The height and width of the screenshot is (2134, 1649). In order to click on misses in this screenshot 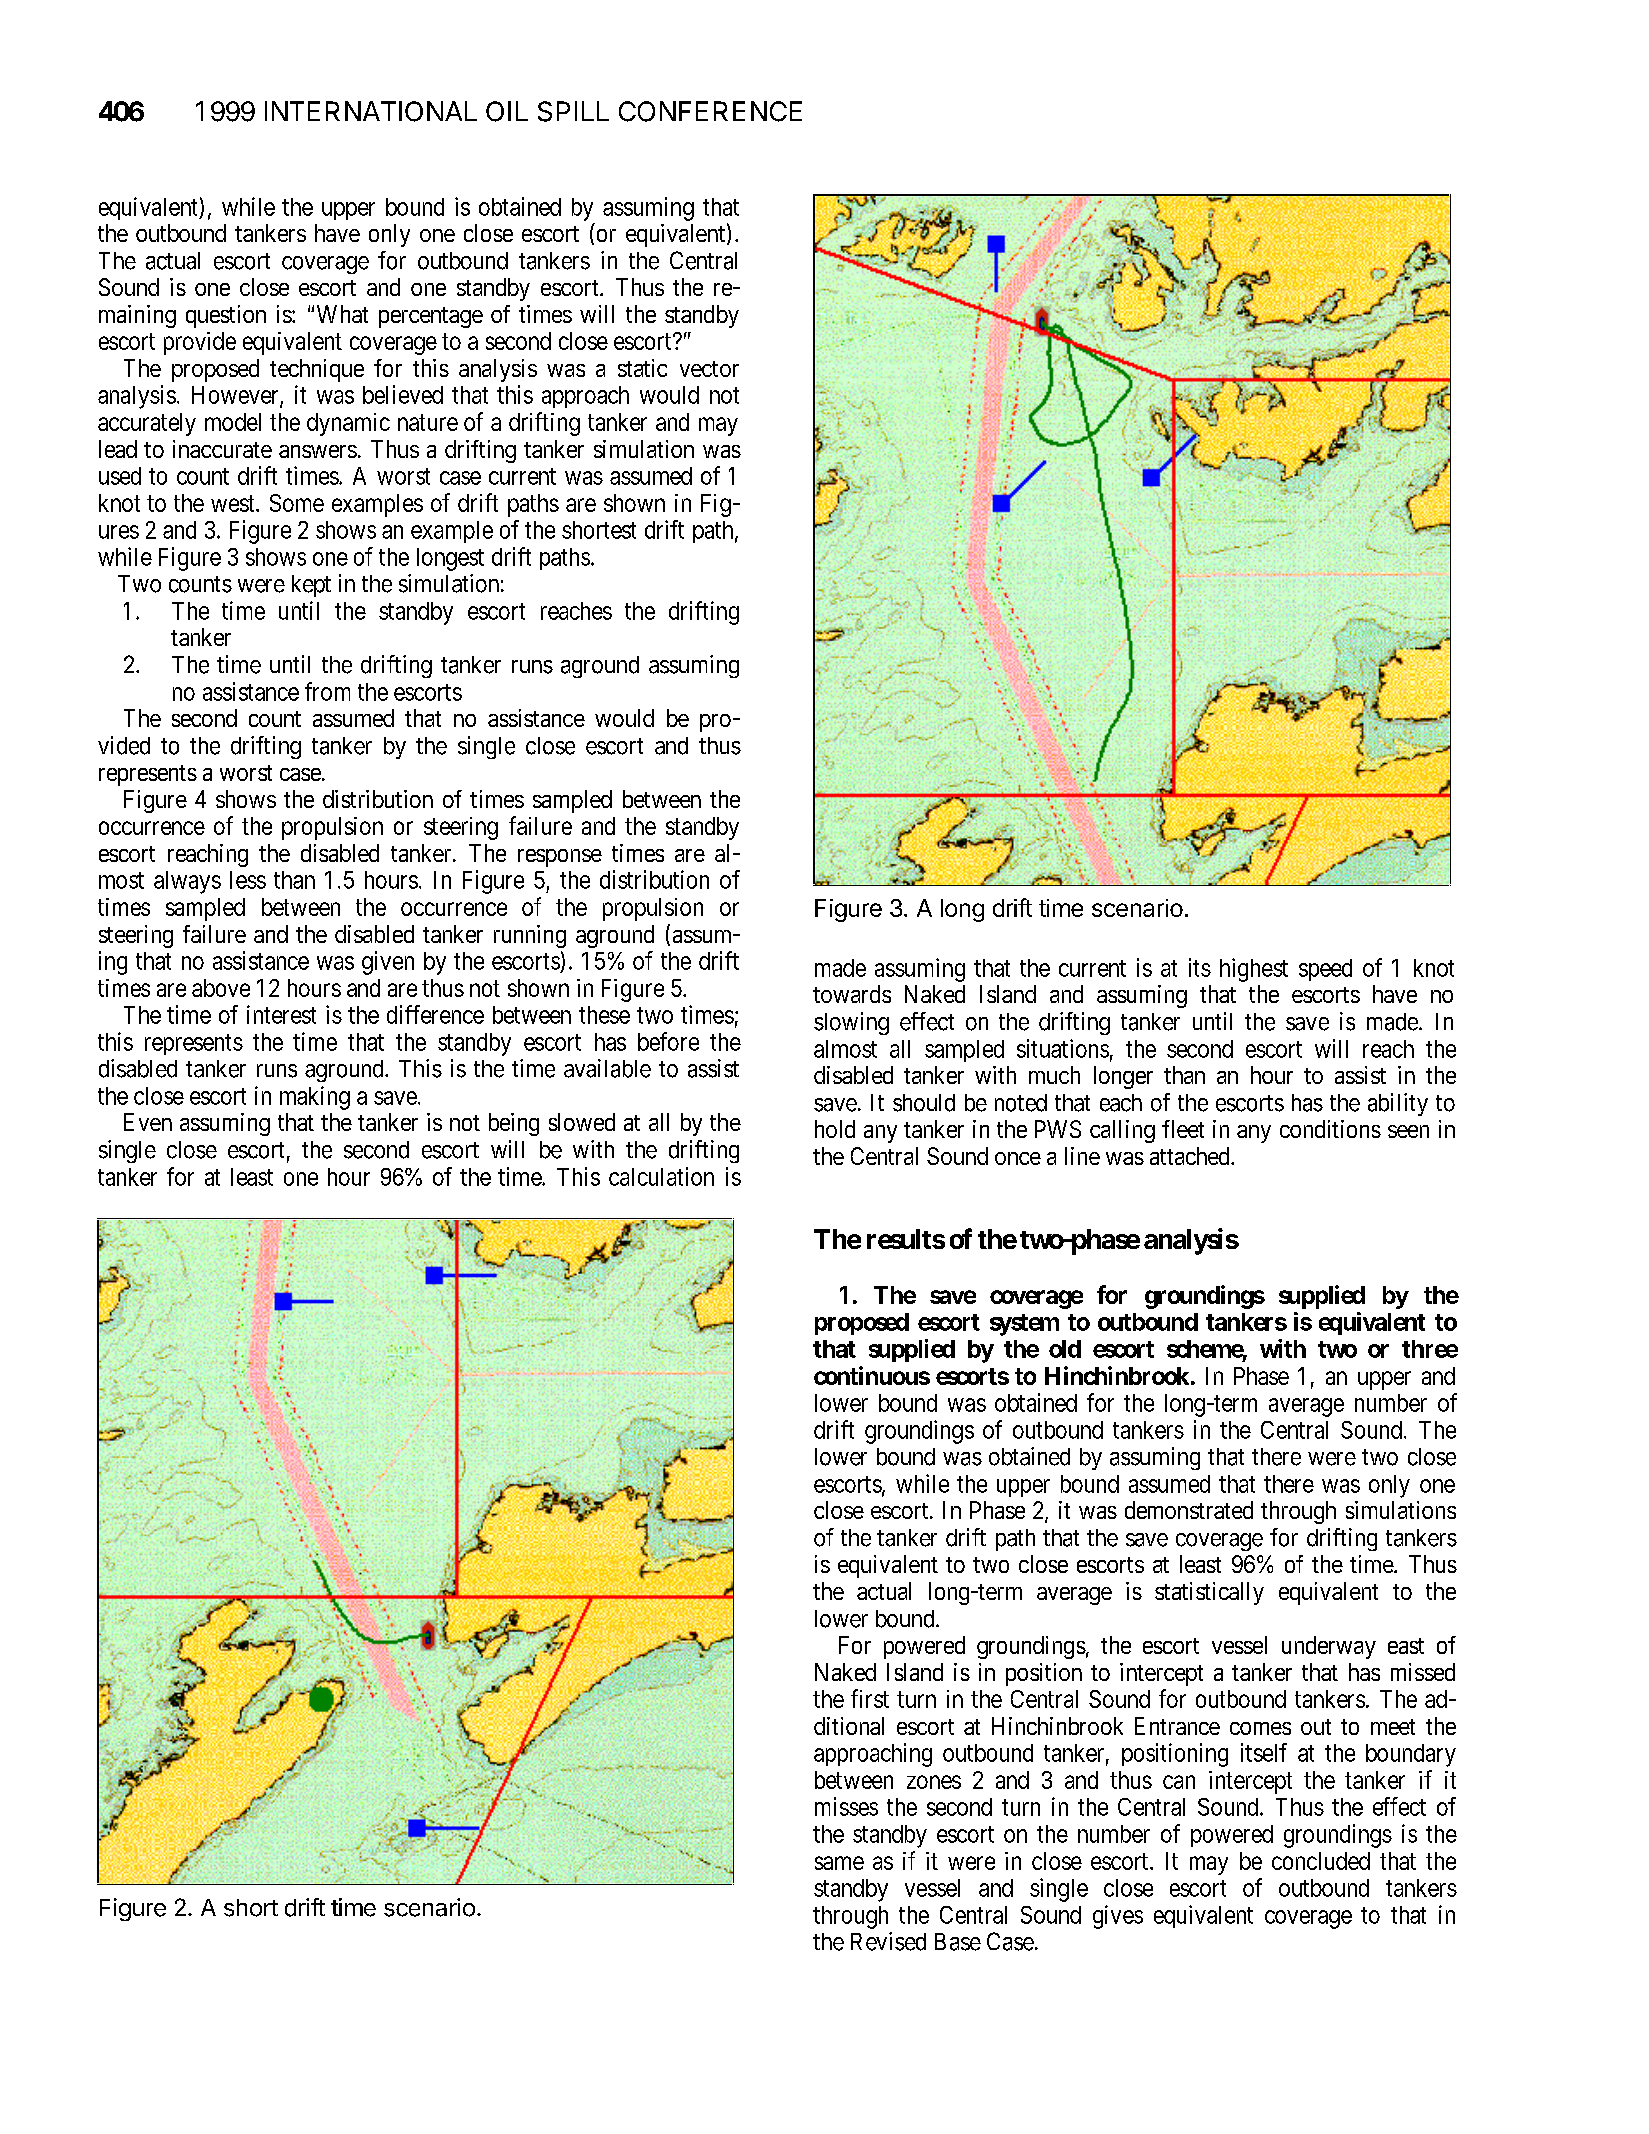, I will do `click(846, 1806)`.
